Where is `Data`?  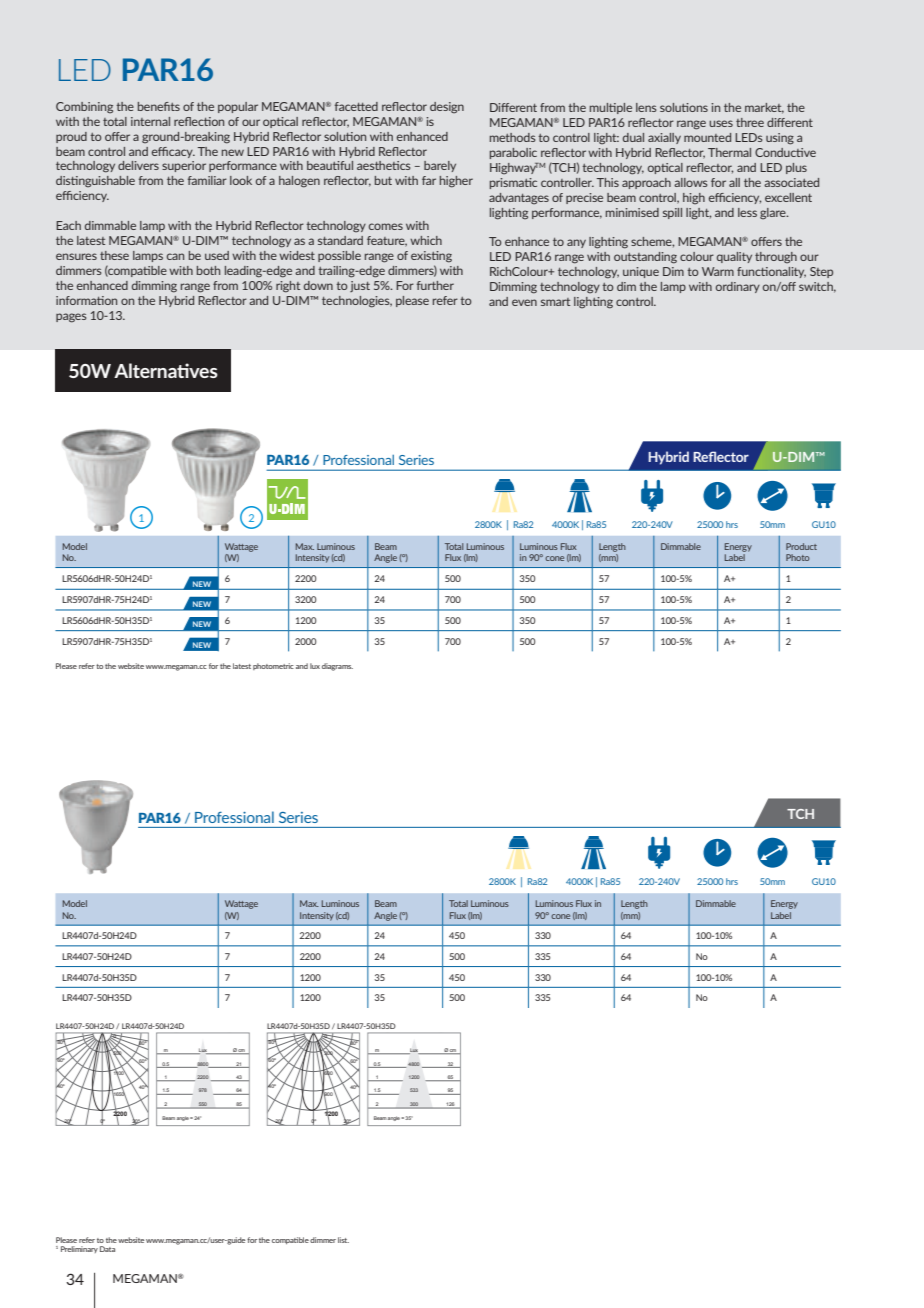
Data is located at coordinates (107, 1249).
